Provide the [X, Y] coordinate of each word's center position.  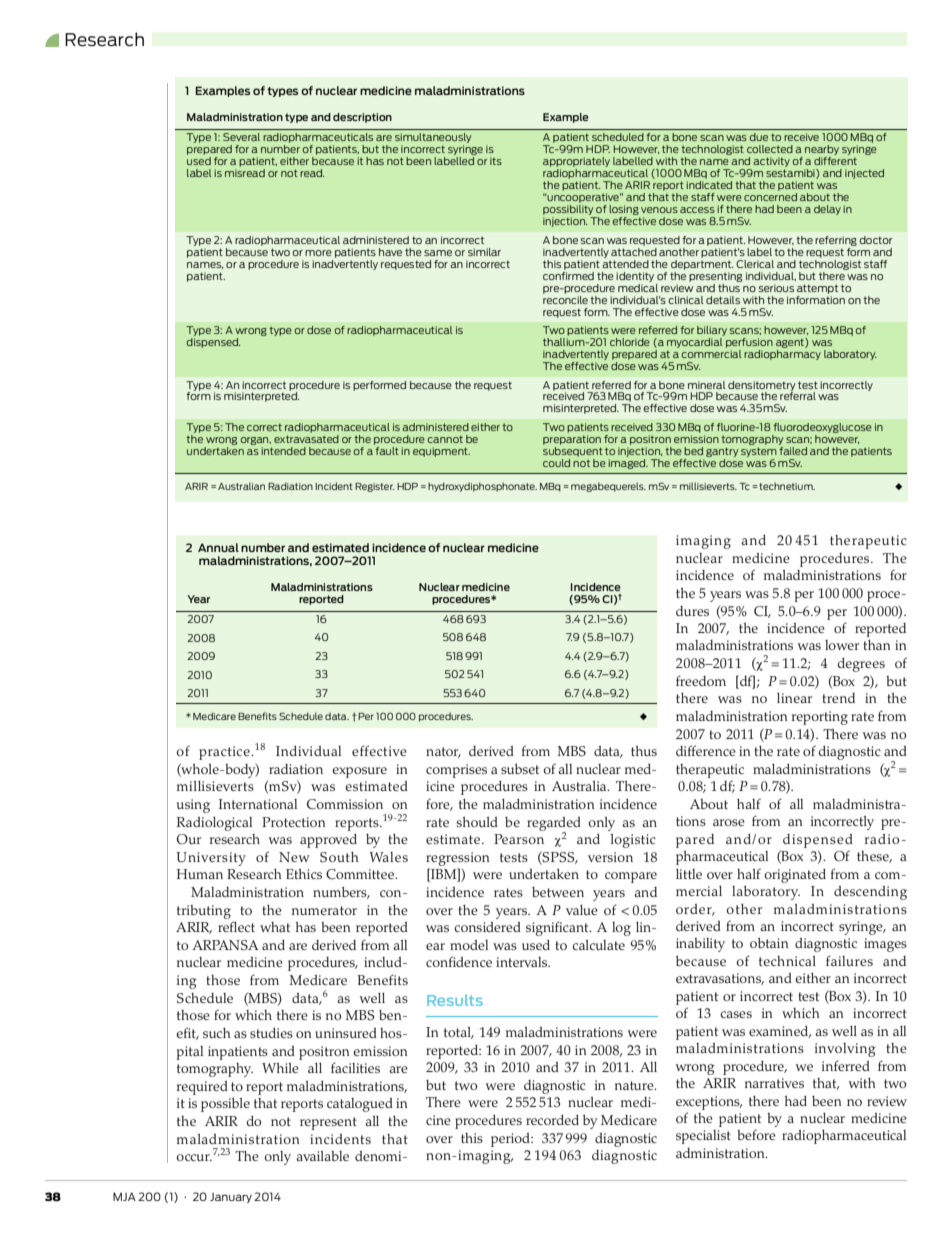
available [322, 1156]
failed [793, 451]
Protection [294, 822]
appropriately [576, 163]
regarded [554, 825]
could [556, 463]
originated [795, 876]
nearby [822, 150]
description [362, 118]
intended [283, 451]
